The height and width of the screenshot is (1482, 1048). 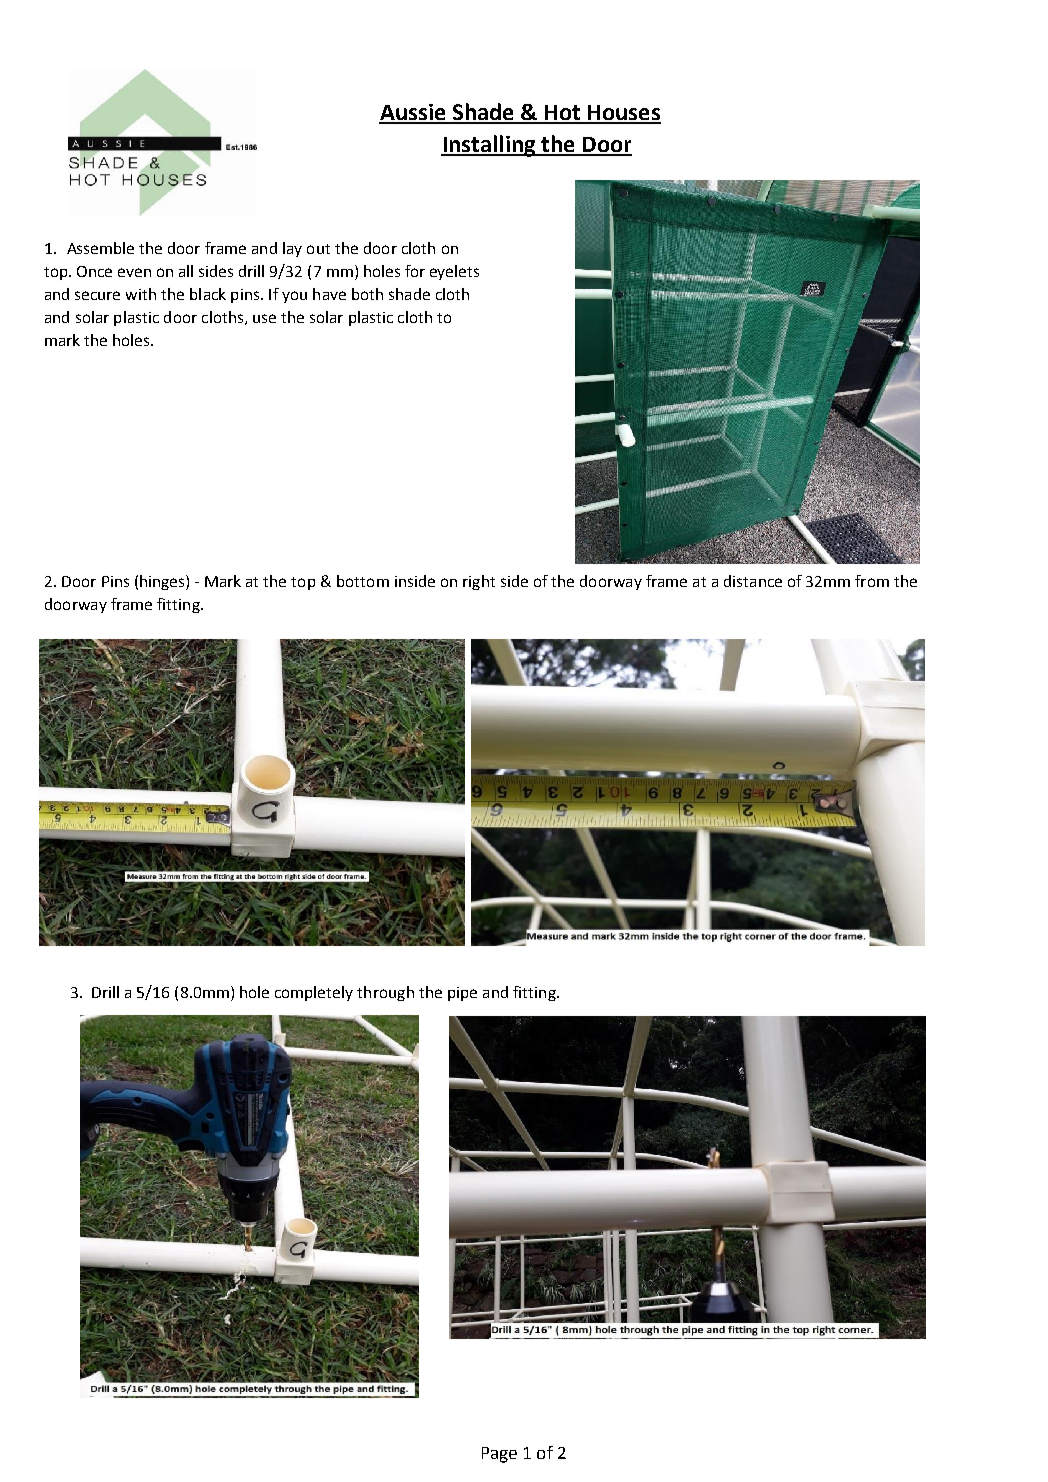 I want to click on distance, so click(x=753, y=581).
